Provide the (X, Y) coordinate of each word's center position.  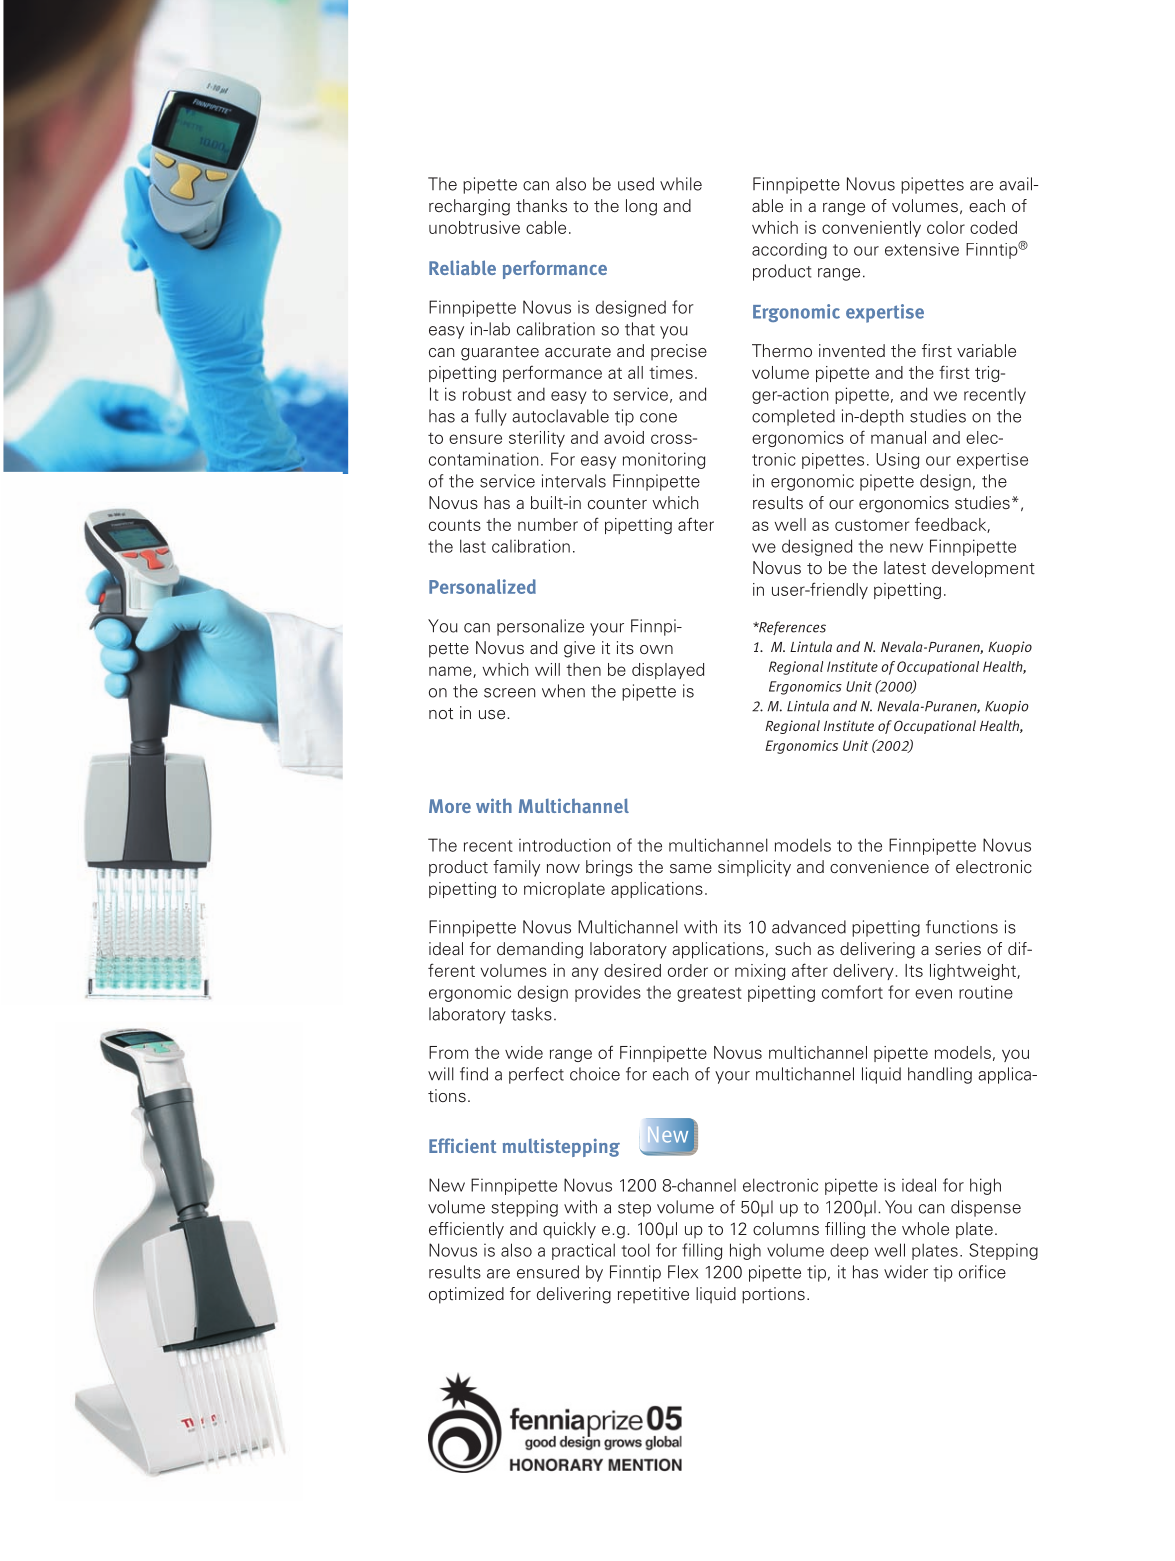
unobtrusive (474, 227)
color (946, 227)
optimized (466, 1295)
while (681, 184)
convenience (879, 867)
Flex (683, 1272)
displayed (668, 671)
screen (509, 693)
